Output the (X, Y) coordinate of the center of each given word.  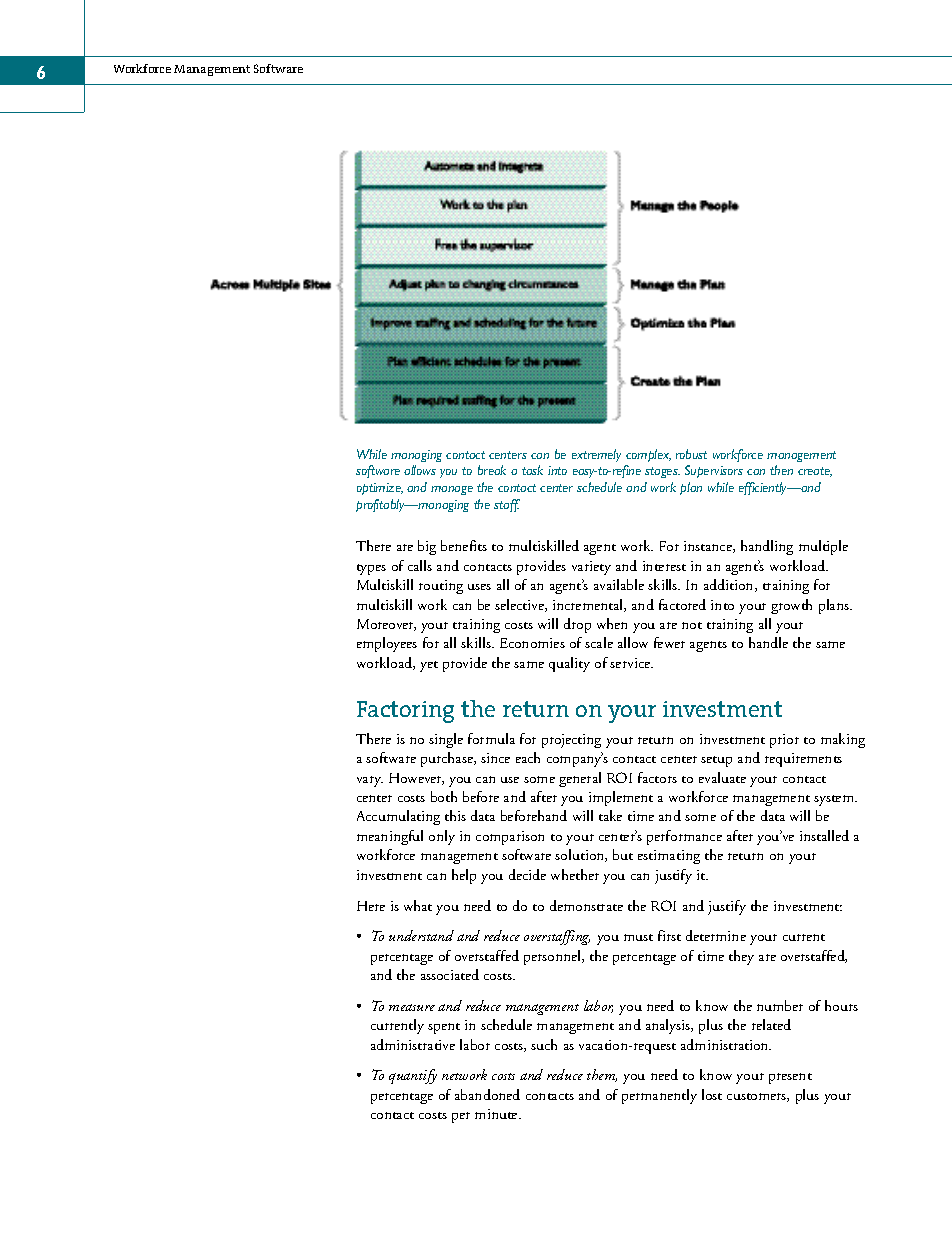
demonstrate (586, 905)
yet (429, 666)
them (602, 1075)
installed (824, 835)
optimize (380, 489)
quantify (413, 1076)
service (631, 663)
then (781, 470)
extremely (596, 455)
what (418, 905)
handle (768, 642)
